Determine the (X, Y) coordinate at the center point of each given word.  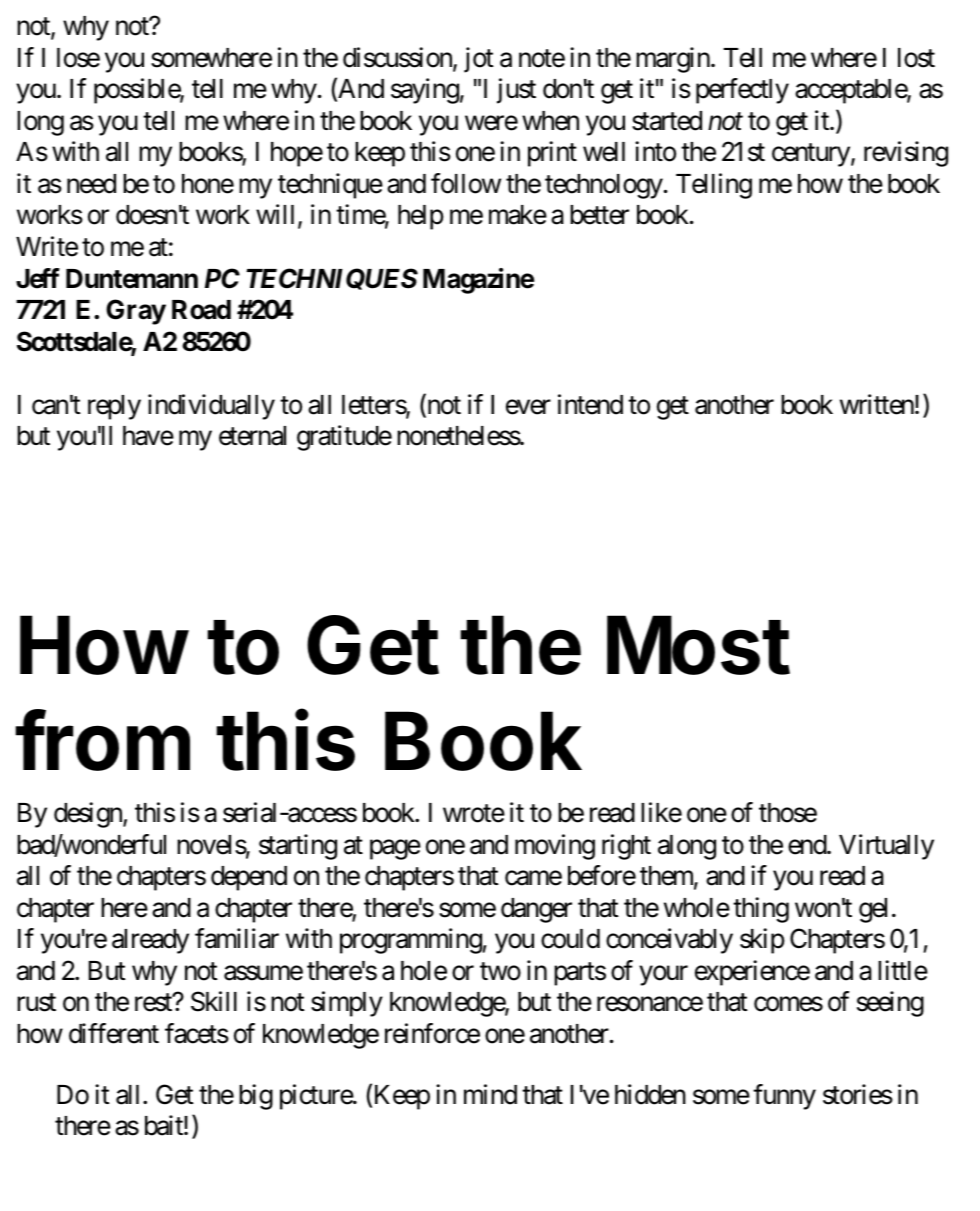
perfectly (742, 91)
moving (555, 847)
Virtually (886, 847)
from (102, 740)
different (114, 1033)
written (877, 404)
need (91, 184)
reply (114, 407)
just (516, 91)
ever (528, 407)
